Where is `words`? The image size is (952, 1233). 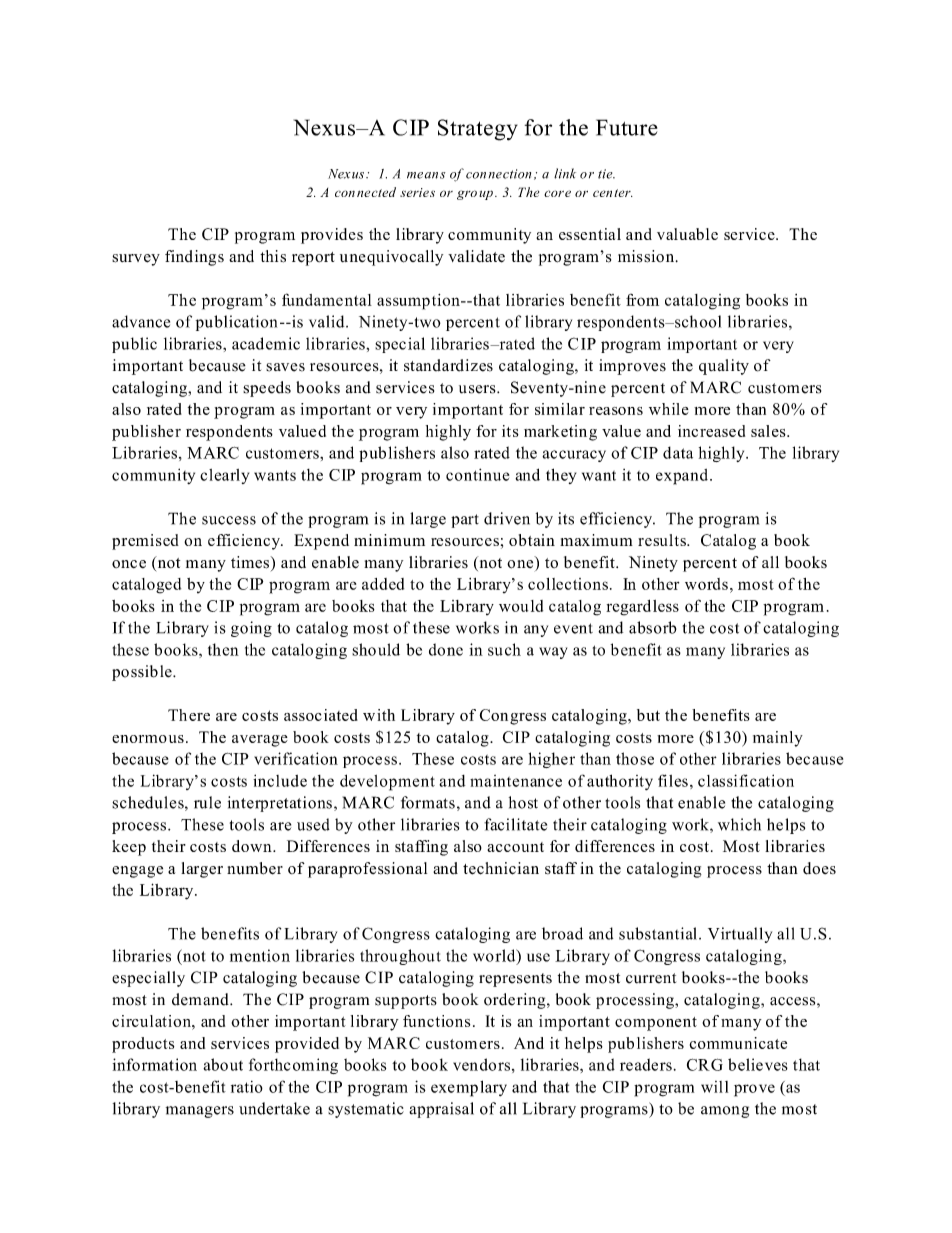 words is located at coordinates (706, 584).
